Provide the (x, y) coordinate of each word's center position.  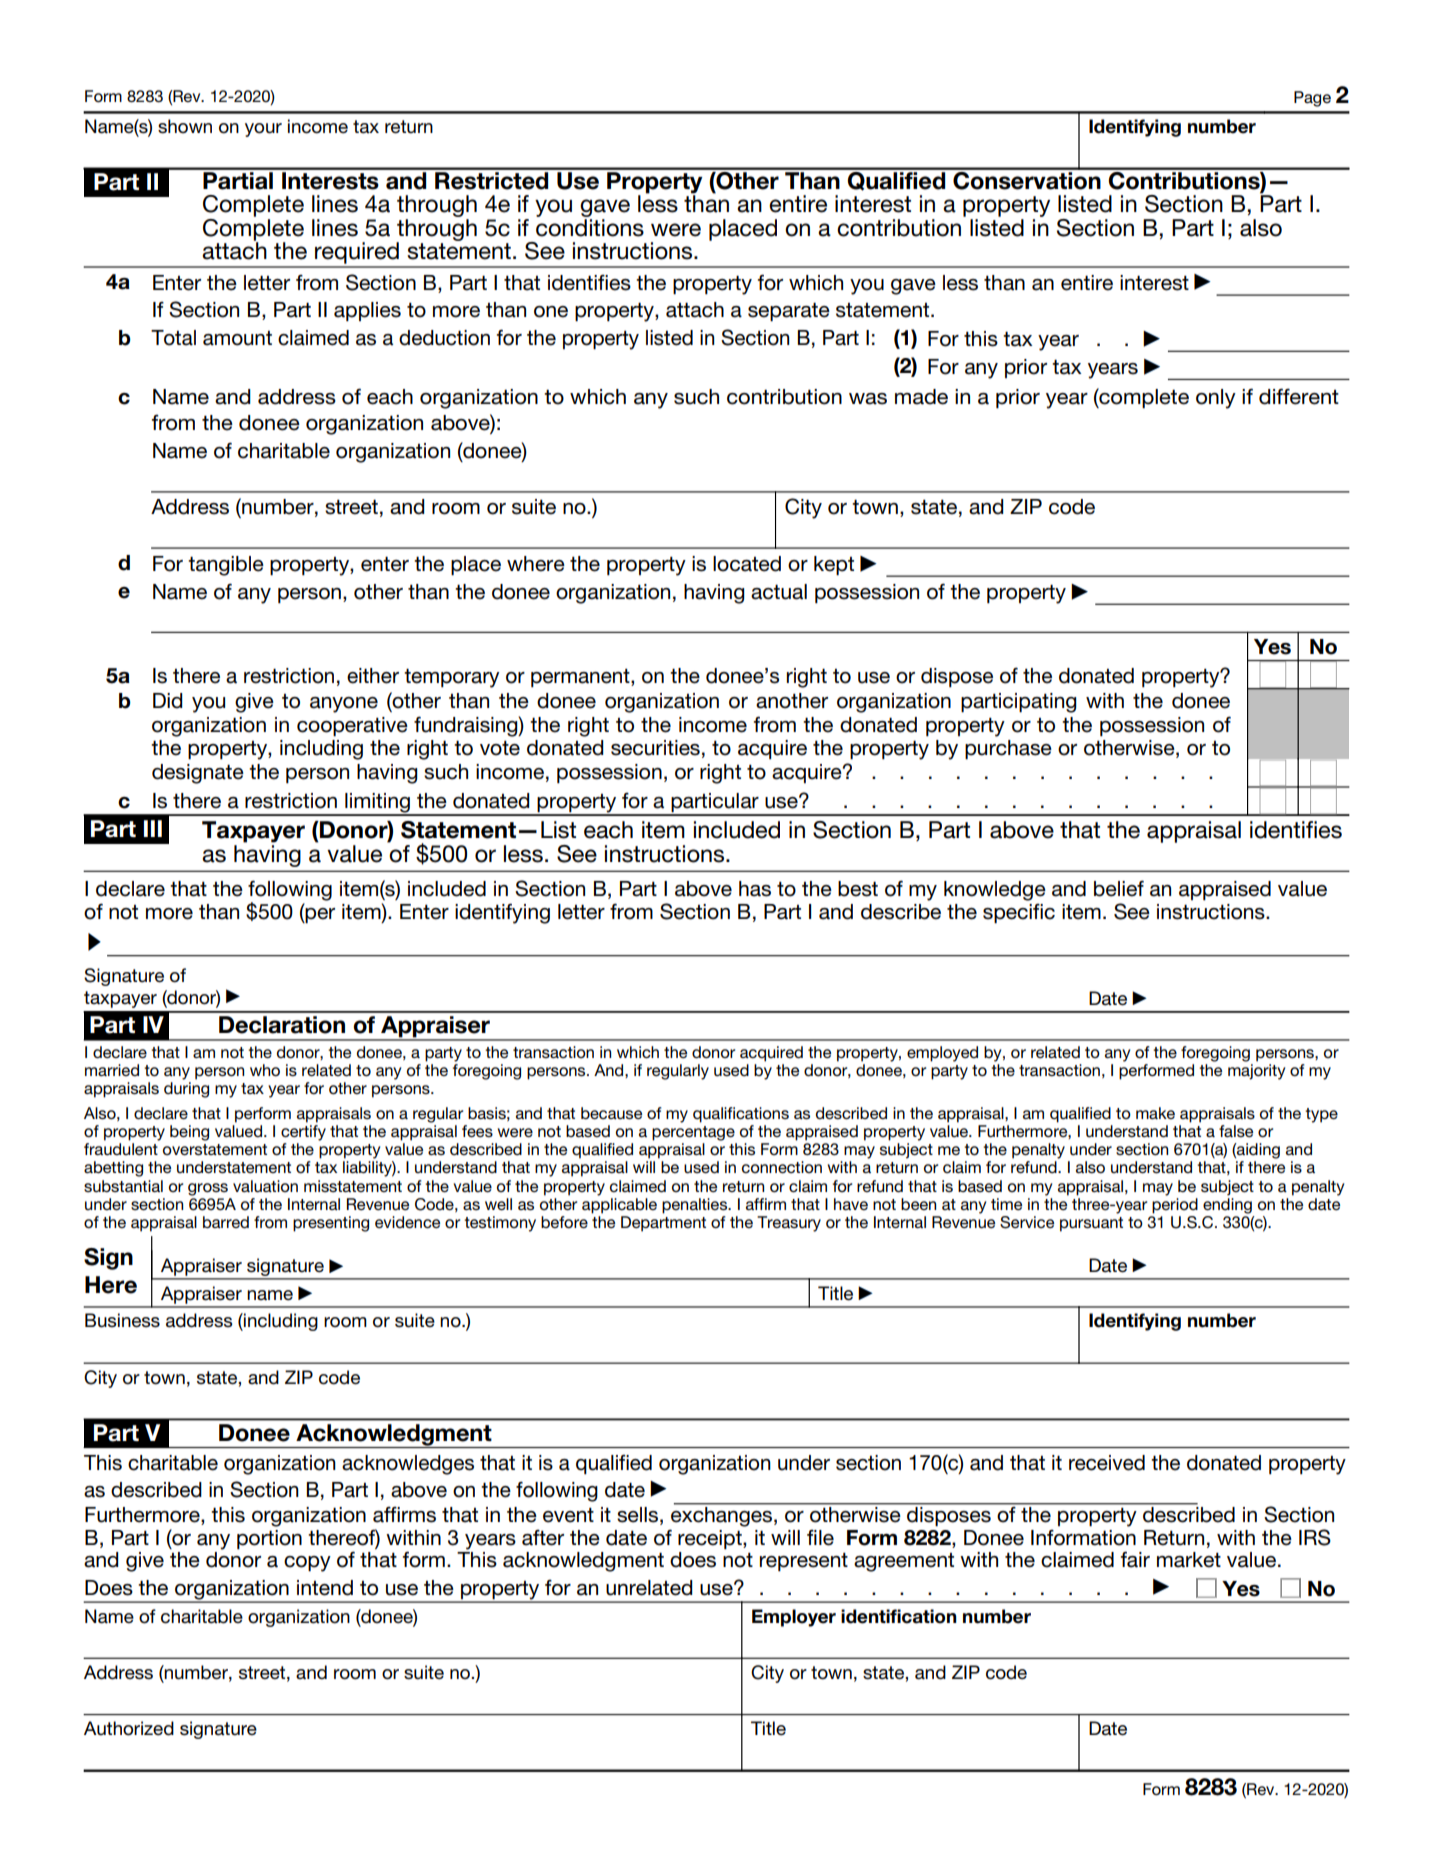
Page (1312, 99)
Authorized (129, 1728)
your (263, 130)
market (1189, 1560)
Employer (794, 1618)
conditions (590, 228)
